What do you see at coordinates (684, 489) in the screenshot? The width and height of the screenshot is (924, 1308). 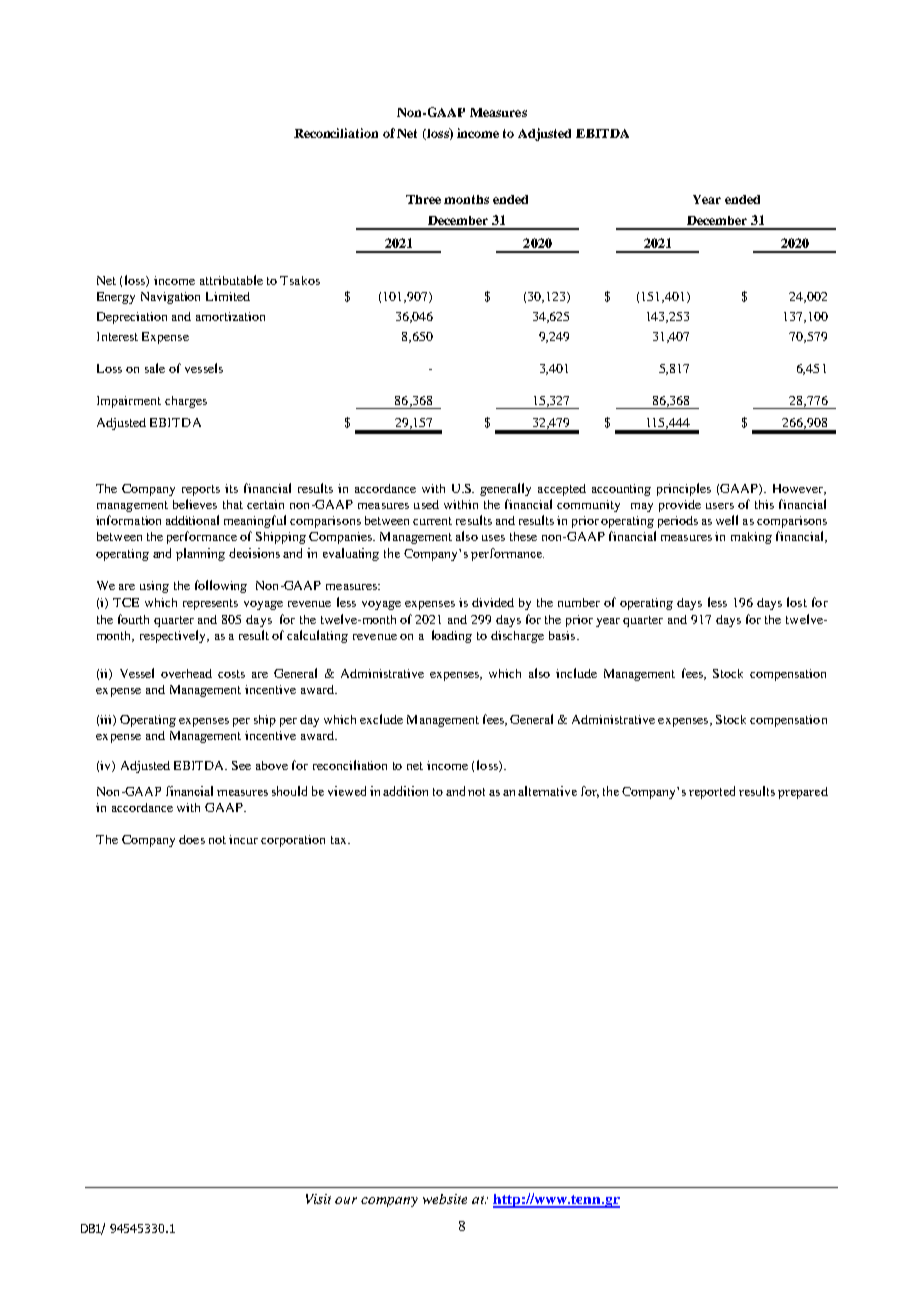 I see `principles` at bounding box center [684, 489].
